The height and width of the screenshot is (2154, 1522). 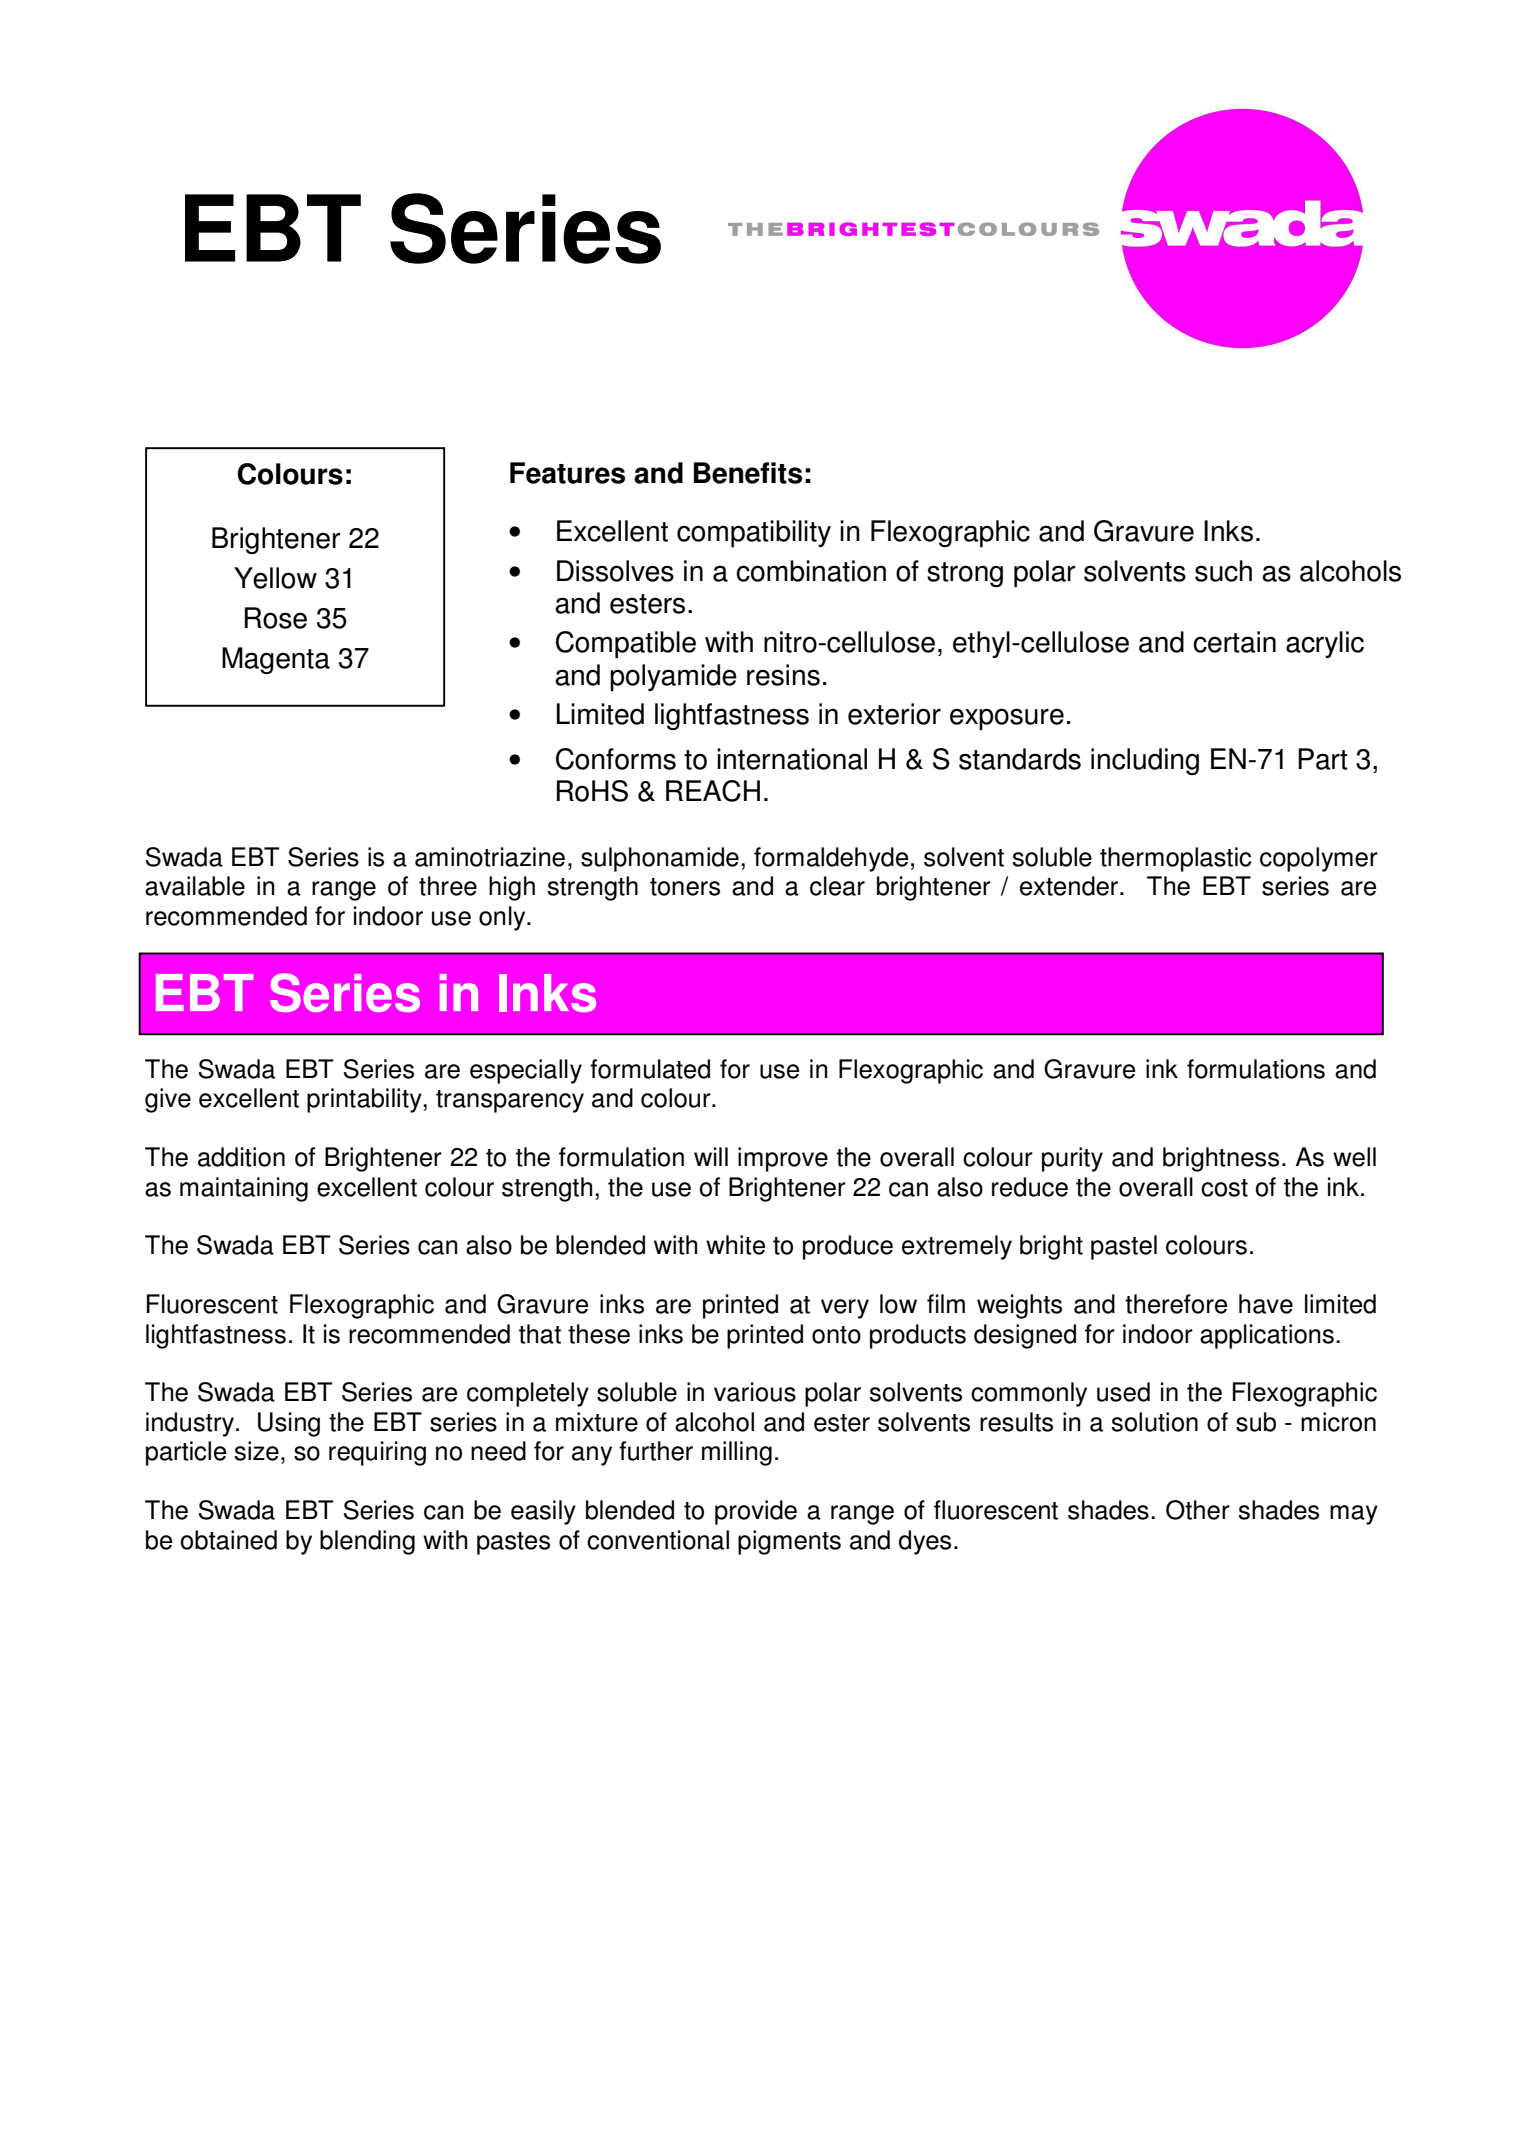 What do you see at coordinates (756, 1512) in the screenshot?
I see `provide` at bounding box center [756, 1512].
